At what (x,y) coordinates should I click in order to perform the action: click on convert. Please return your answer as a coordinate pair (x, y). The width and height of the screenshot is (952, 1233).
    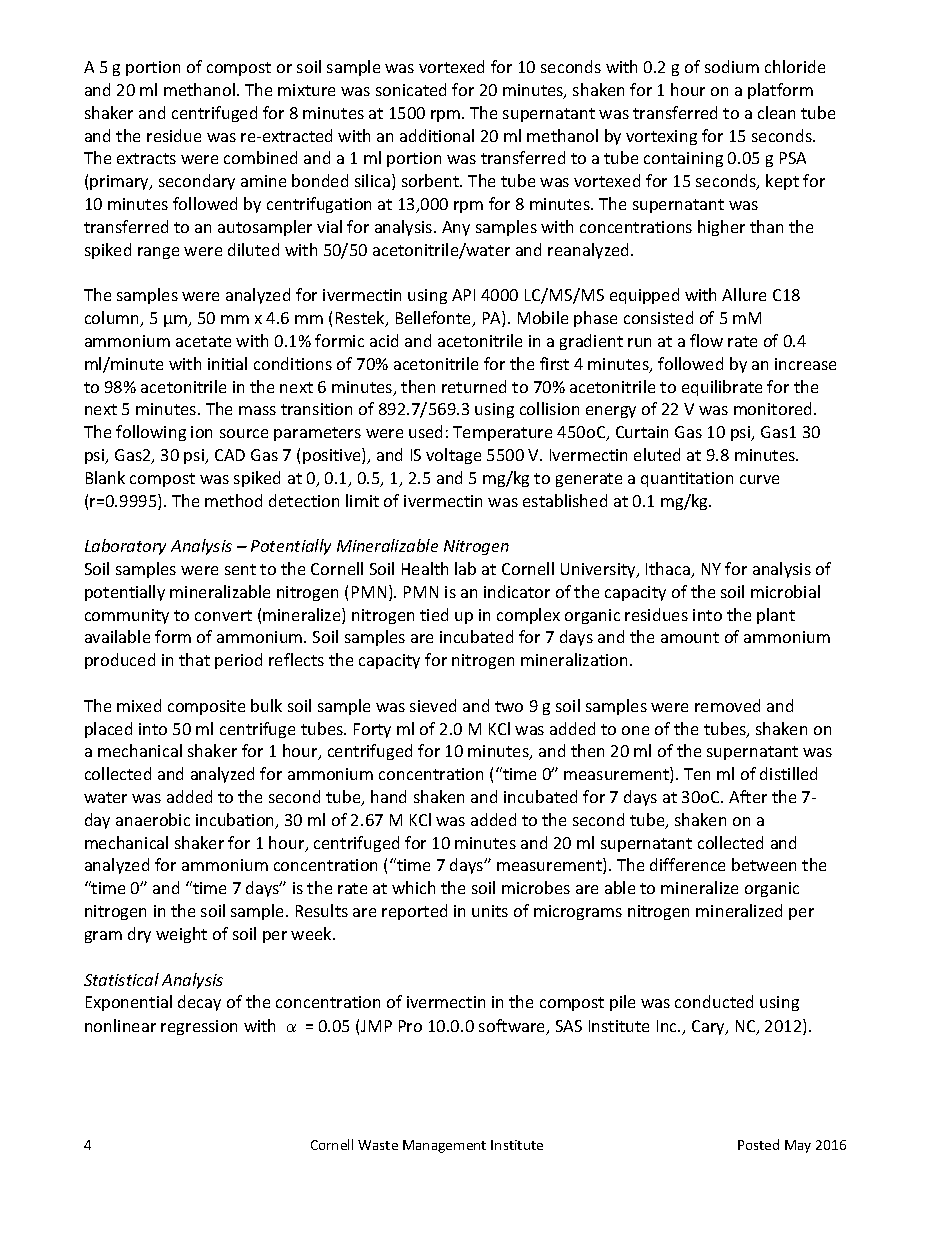
    Looking at the image, I should click on (223, 615).
